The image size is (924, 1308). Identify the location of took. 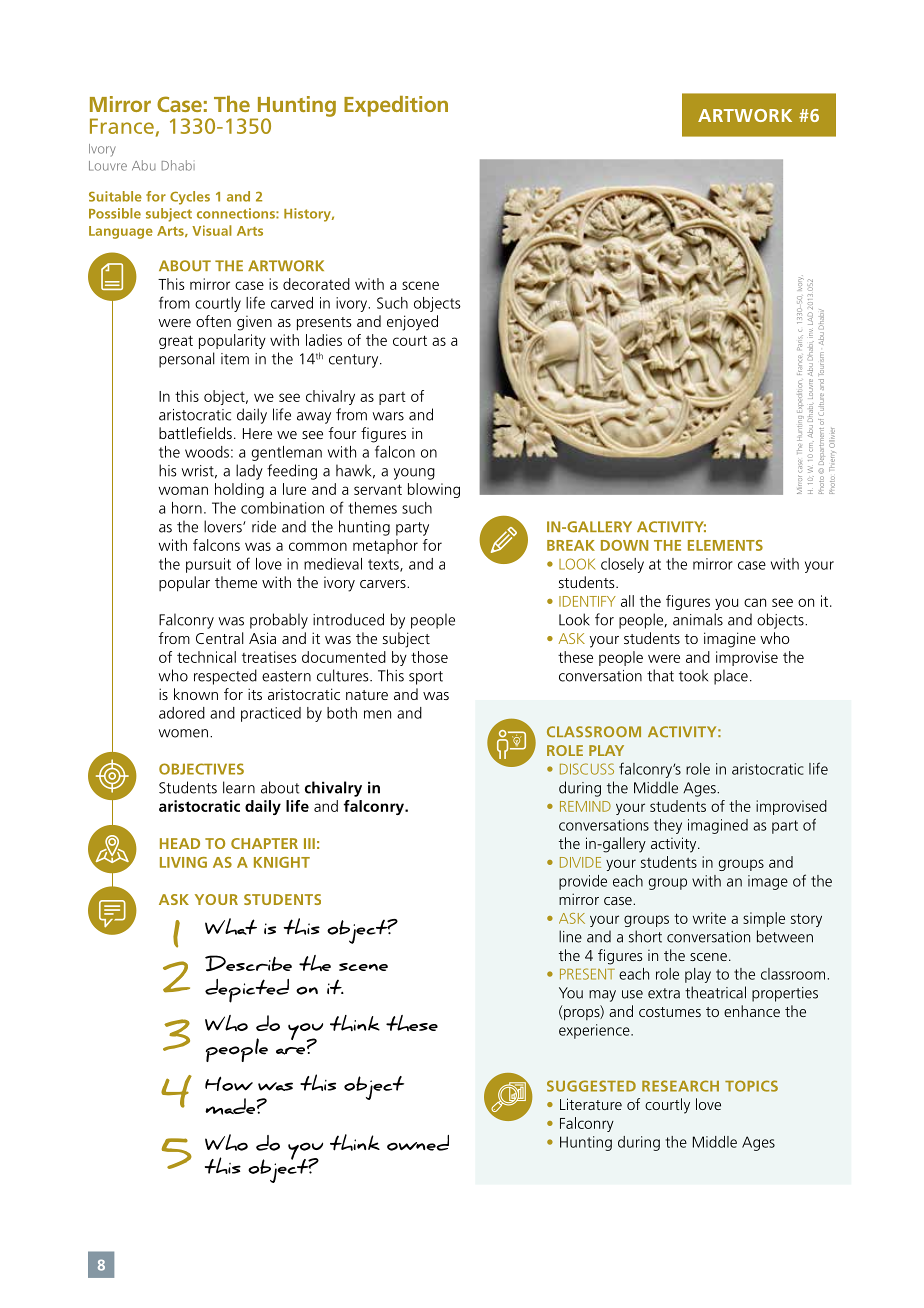
(693, 675).
